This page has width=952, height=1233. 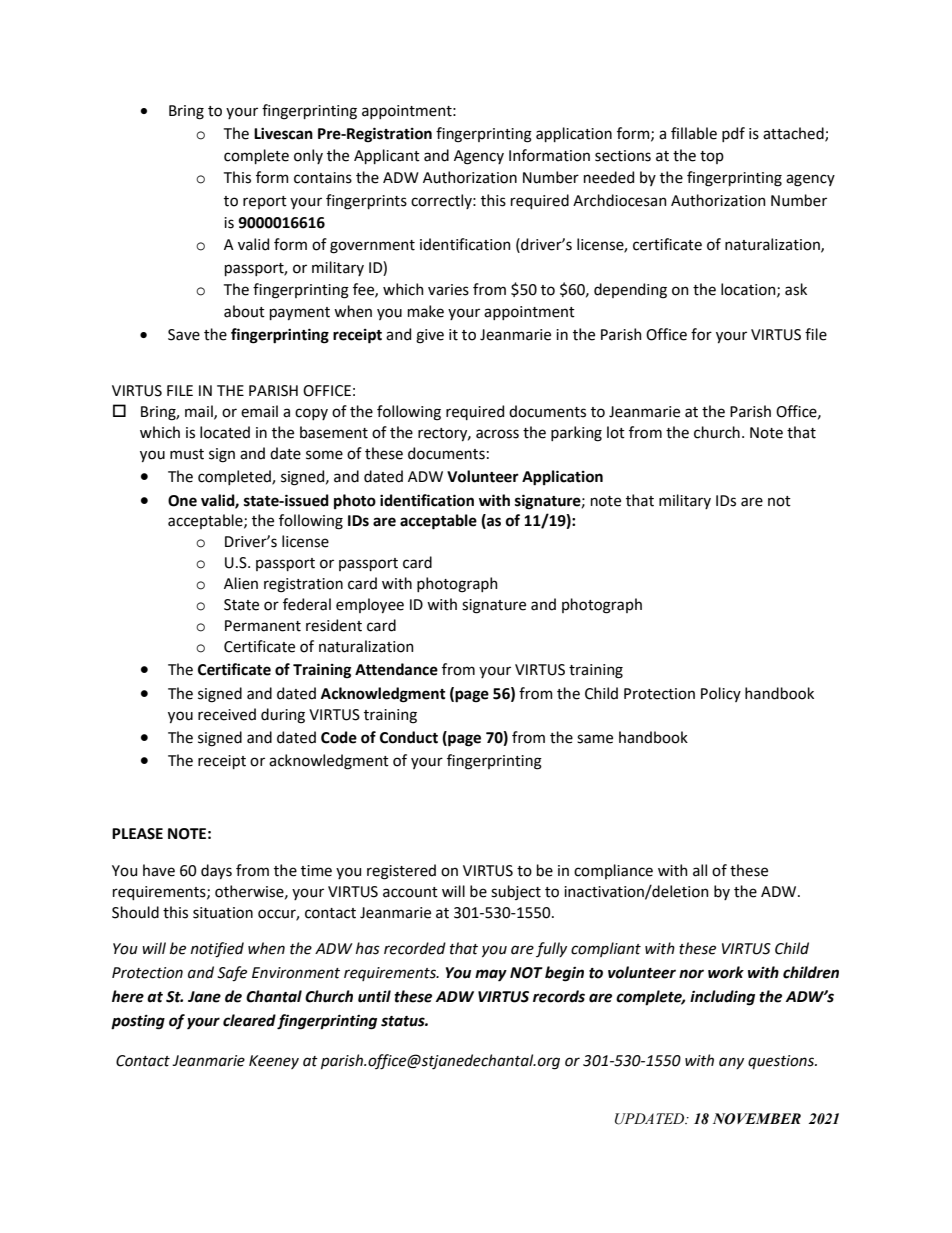 I want to click on top, so click(x=712, y=157).
